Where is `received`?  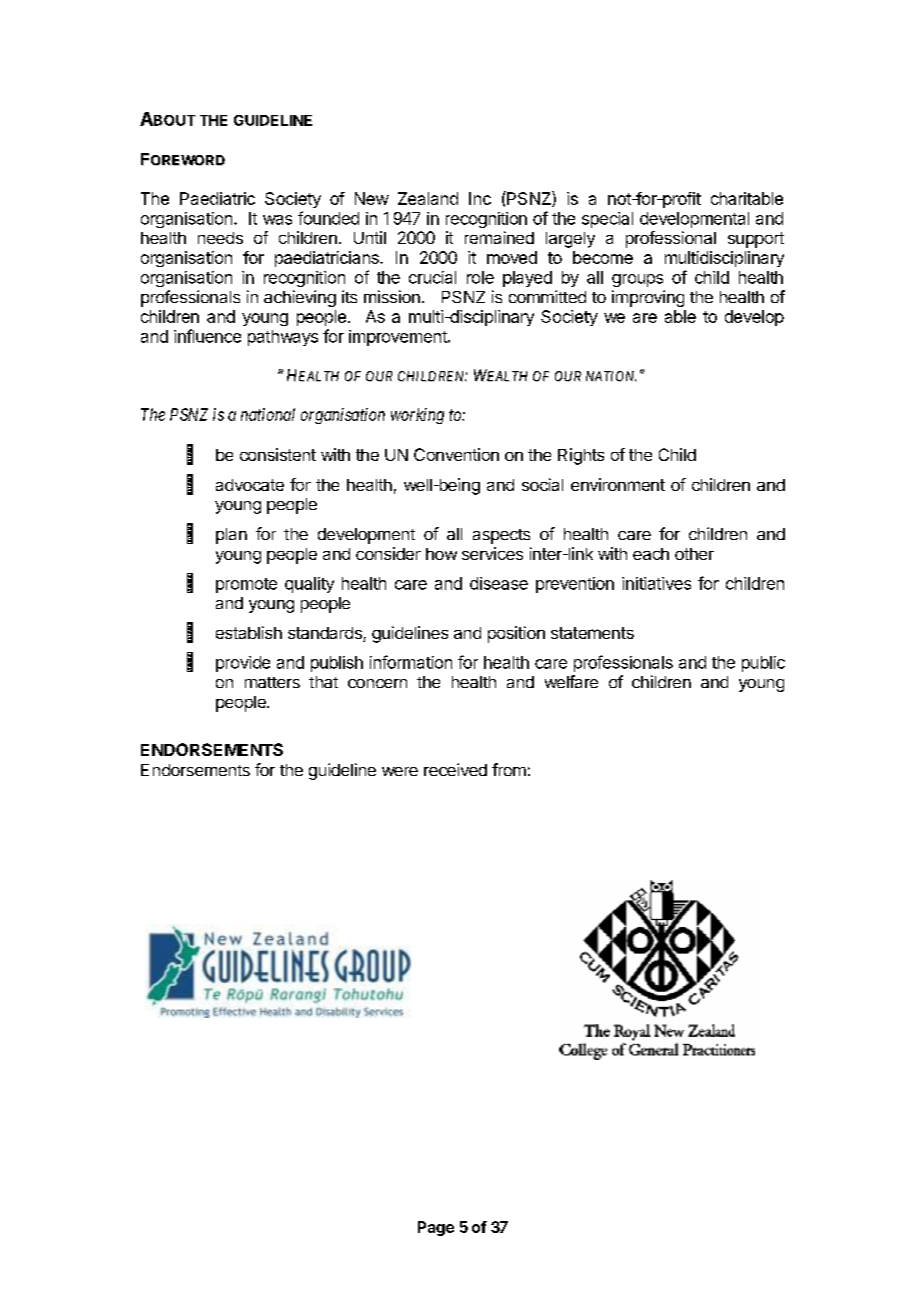 received is located at coordinates (455, 769).
